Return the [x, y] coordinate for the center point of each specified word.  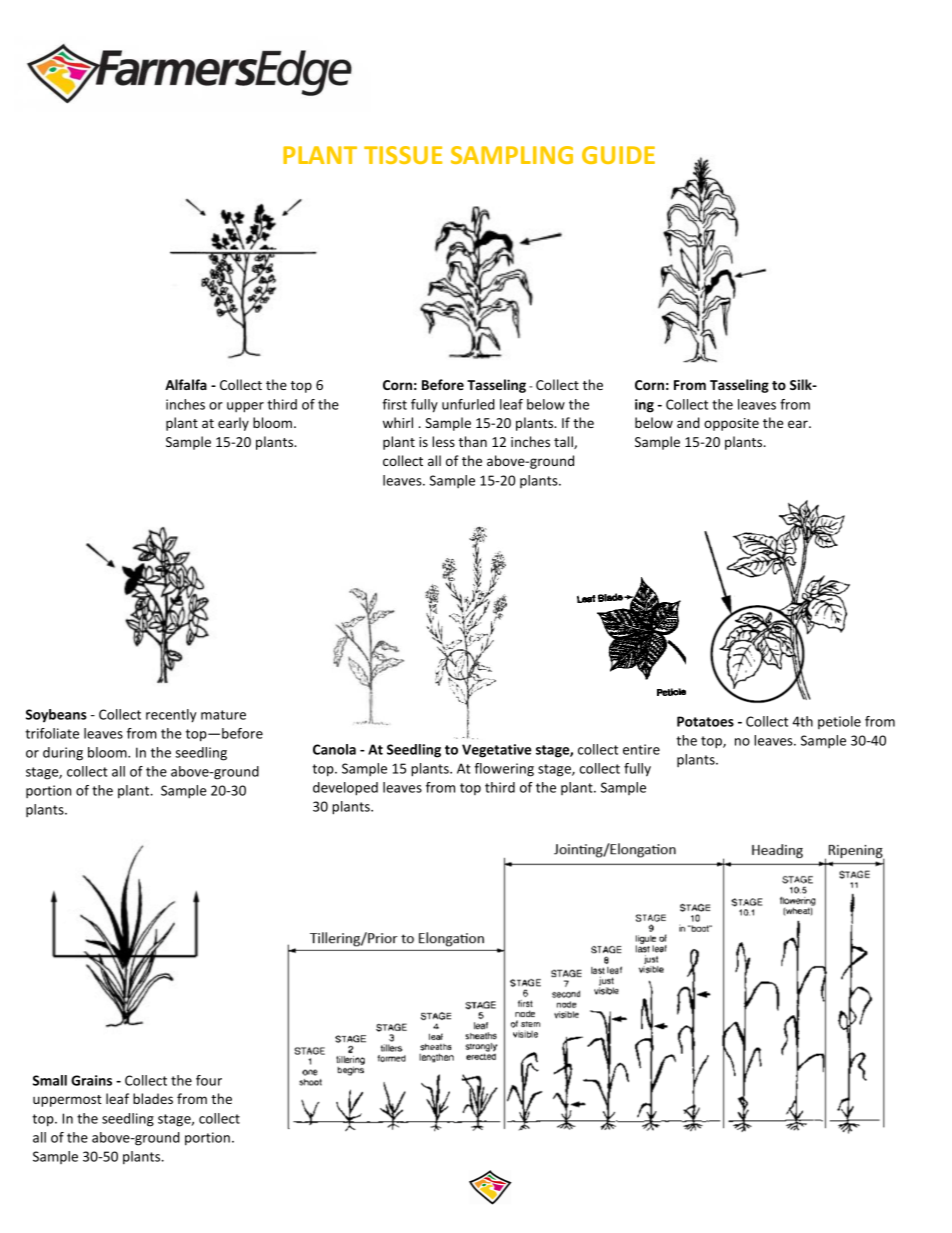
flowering [504, 770]
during [63, 754]
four [209, 1080]
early [233, 424]
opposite [731, 424]
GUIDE [618, 155]
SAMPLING [512, 155]
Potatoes [705, 721]
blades [153, 1098]
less [443, 441]
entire [641, 749]
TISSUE [403, 155]
